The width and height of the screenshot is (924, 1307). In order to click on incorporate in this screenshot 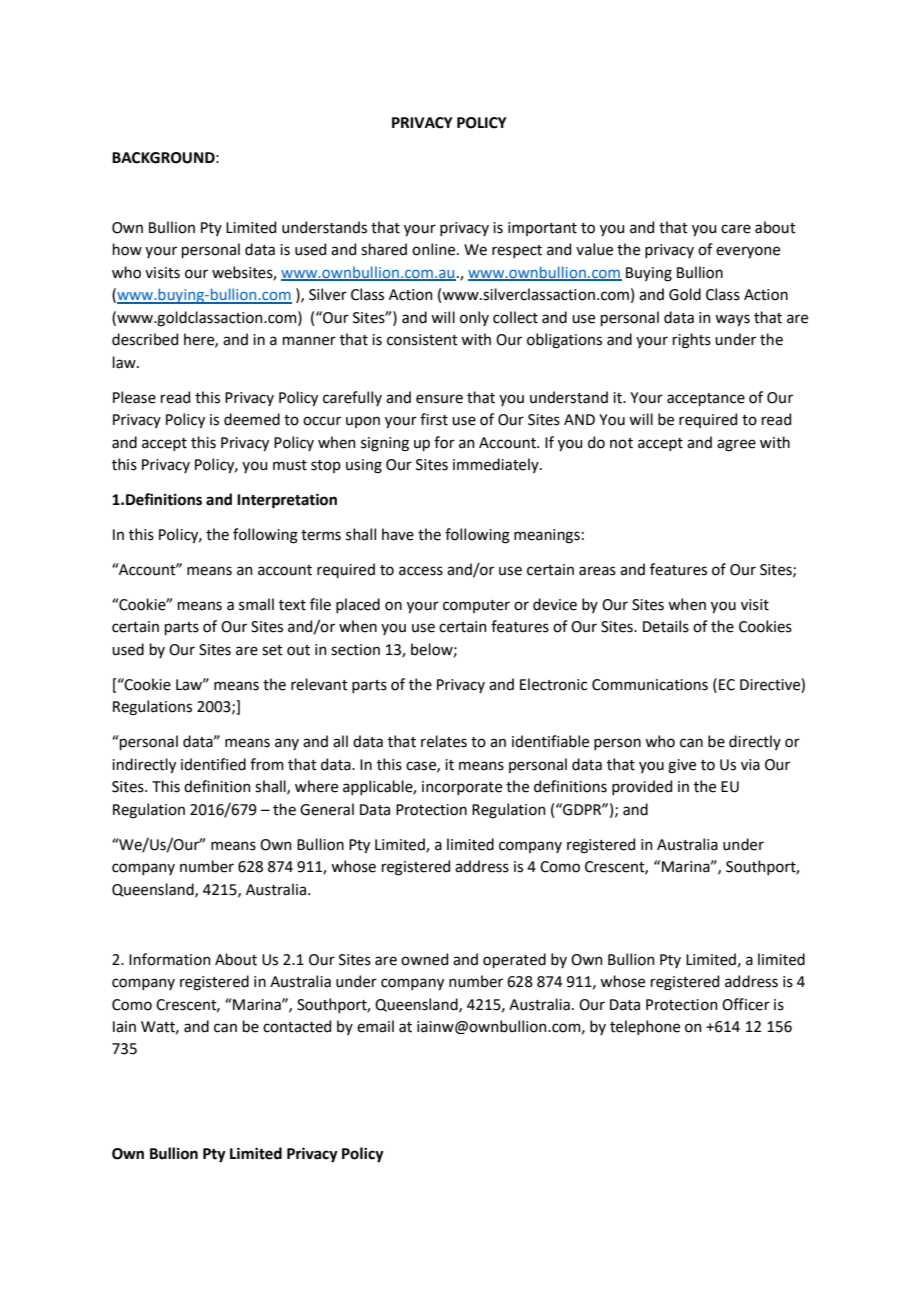, I will do `click(462, 788)`.
